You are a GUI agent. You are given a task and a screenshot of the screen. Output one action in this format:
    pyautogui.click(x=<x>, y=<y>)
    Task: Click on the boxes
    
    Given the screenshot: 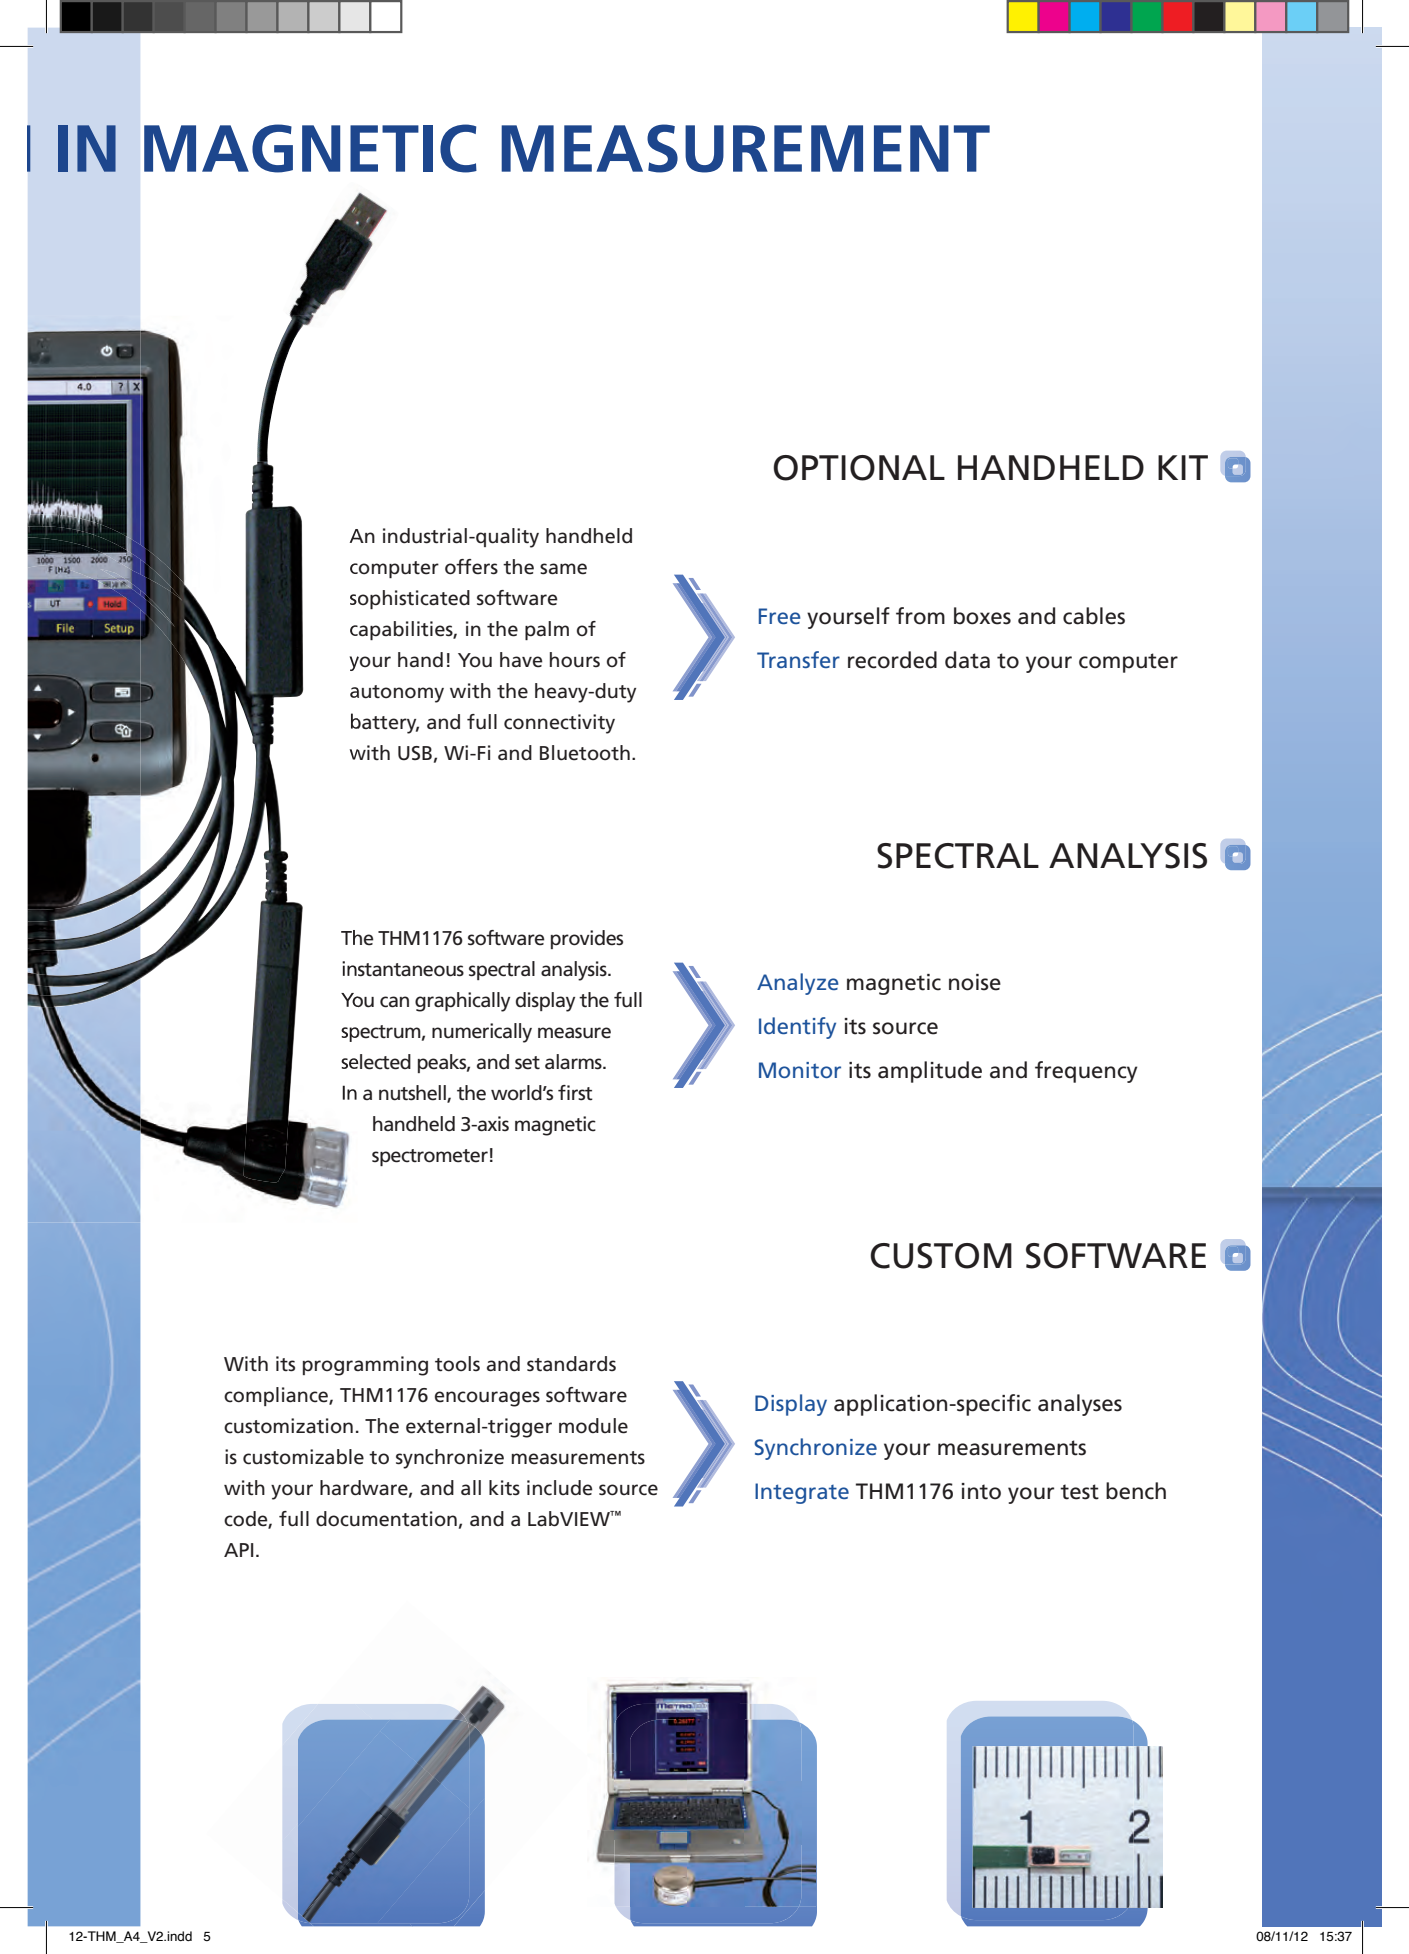 What is the action you would take?
    pyautogui.click(x=982, y=616)
